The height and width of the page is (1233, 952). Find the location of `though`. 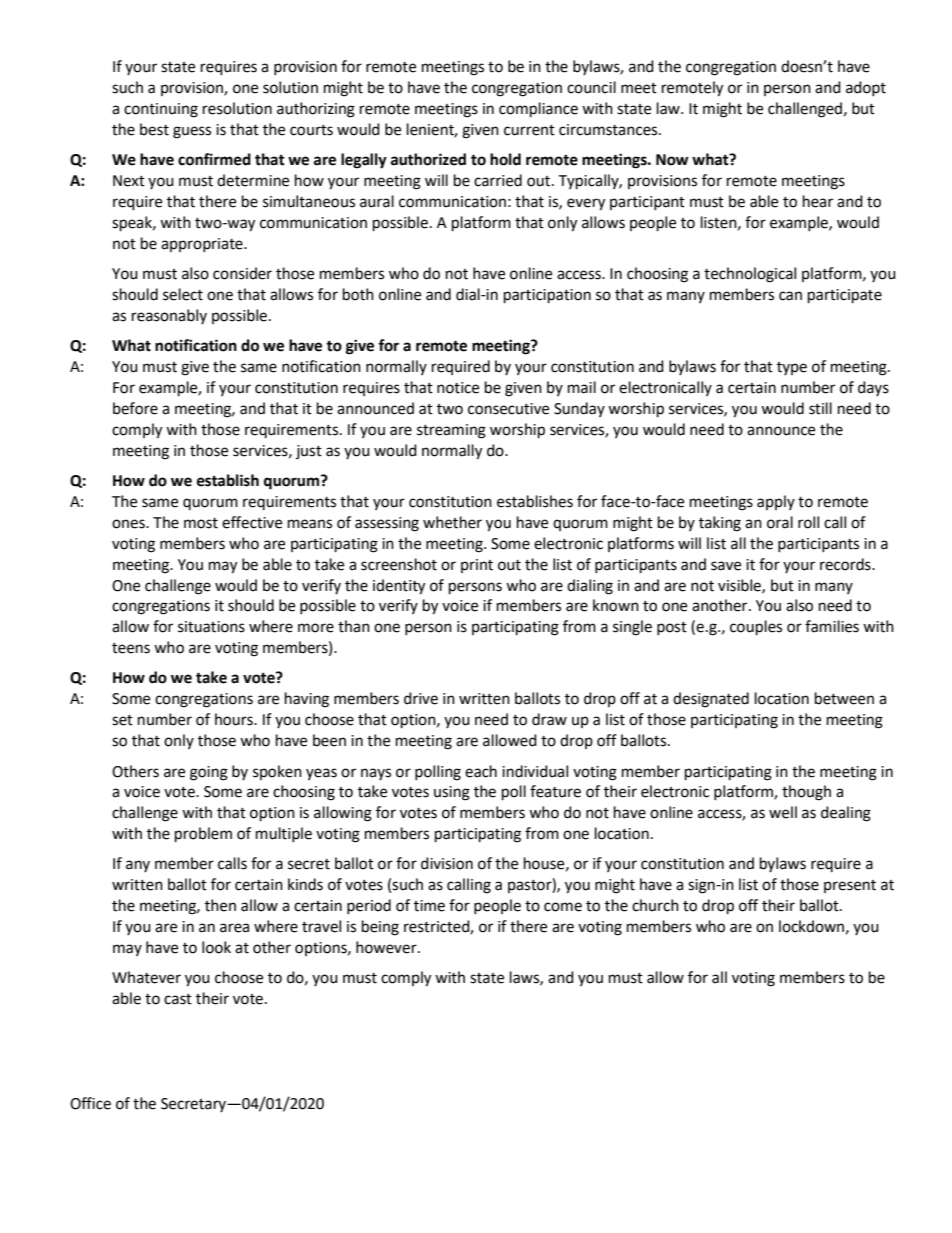

though is located at coordinates (806, 793).
